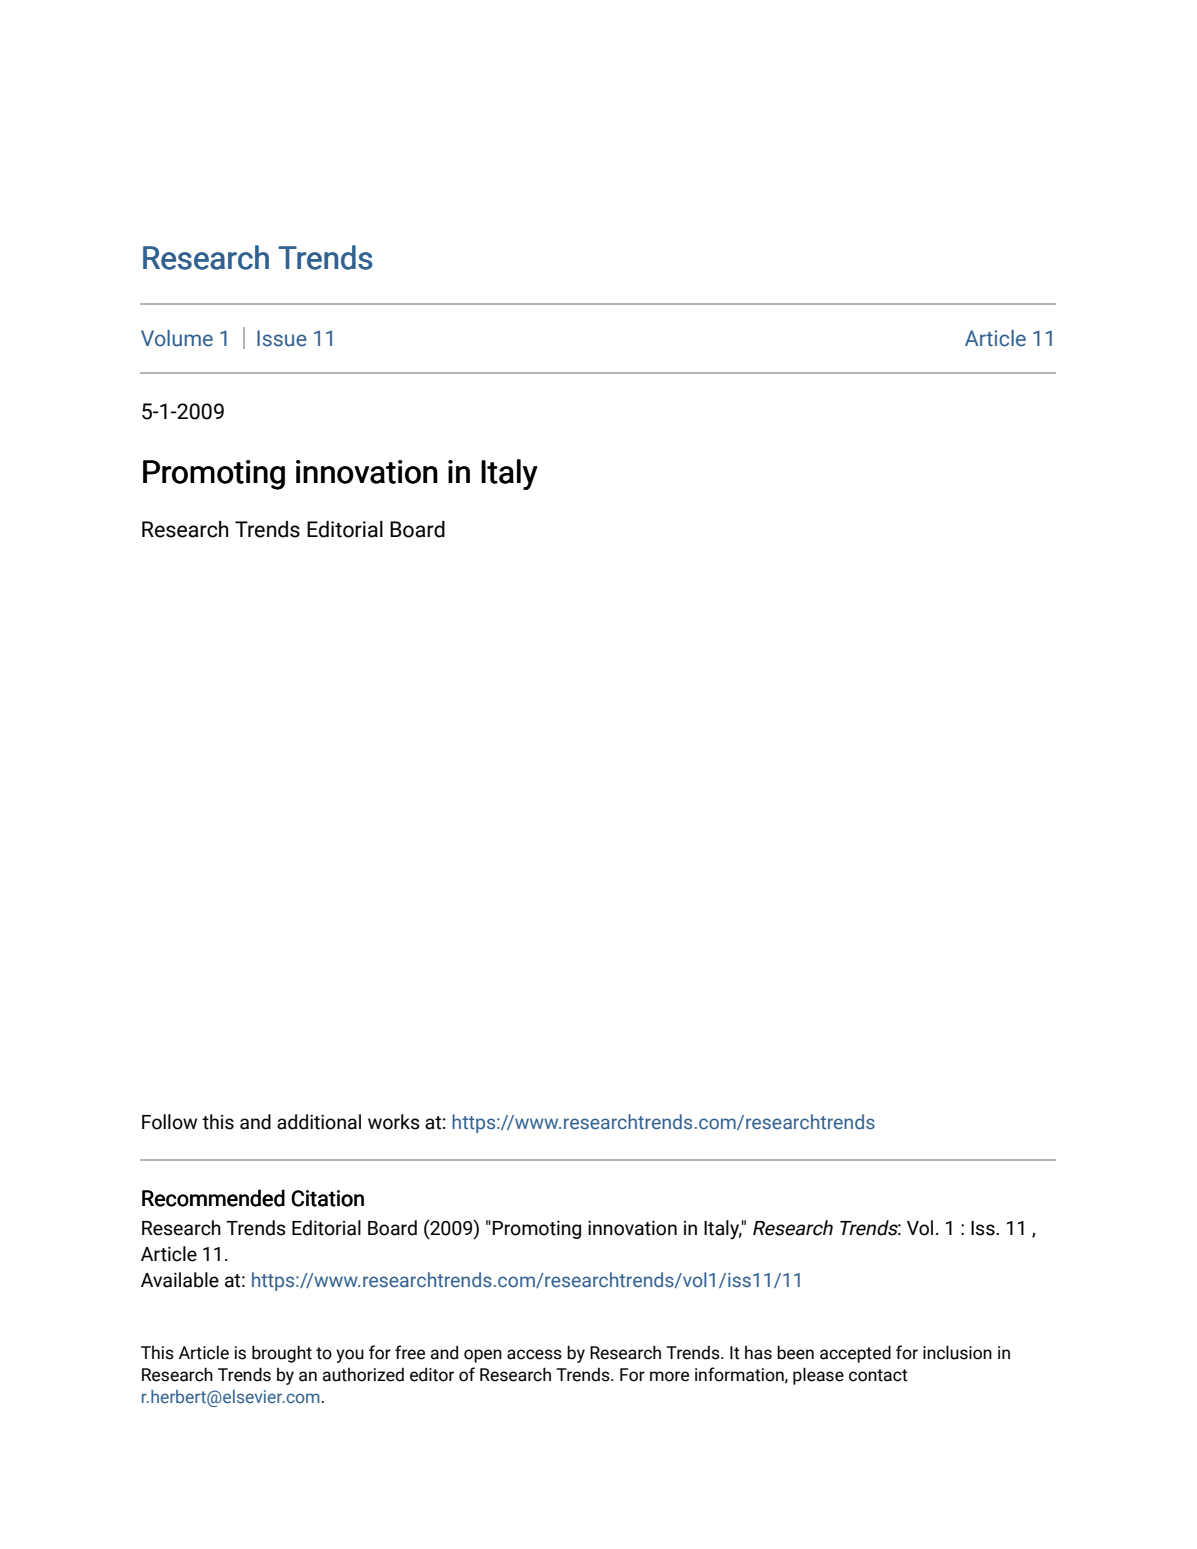 The width and height of the image is (1197, 1549). I want to click on Volume, so click(177, 338).
